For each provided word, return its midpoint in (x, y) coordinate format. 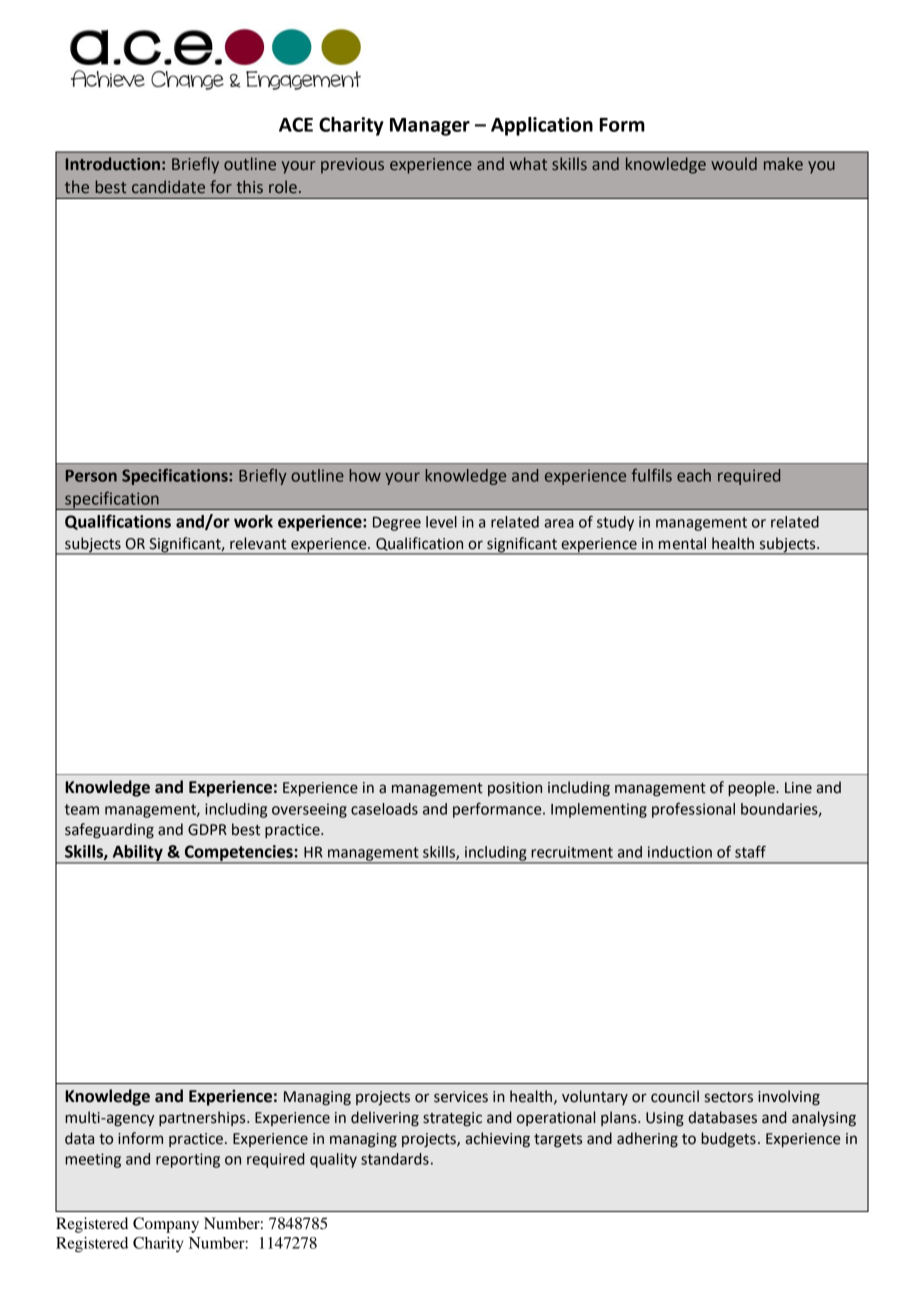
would (734, 163)
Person (91, 476)
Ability (137, 854)
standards (395, 1159)
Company (166, 1225)
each (694, 475)
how (365, 475)
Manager (430, 127)
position (515, 789)
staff (750, 851)
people (752, 788)
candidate (168, 187)
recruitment (572, 852)
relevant (258, 543)
